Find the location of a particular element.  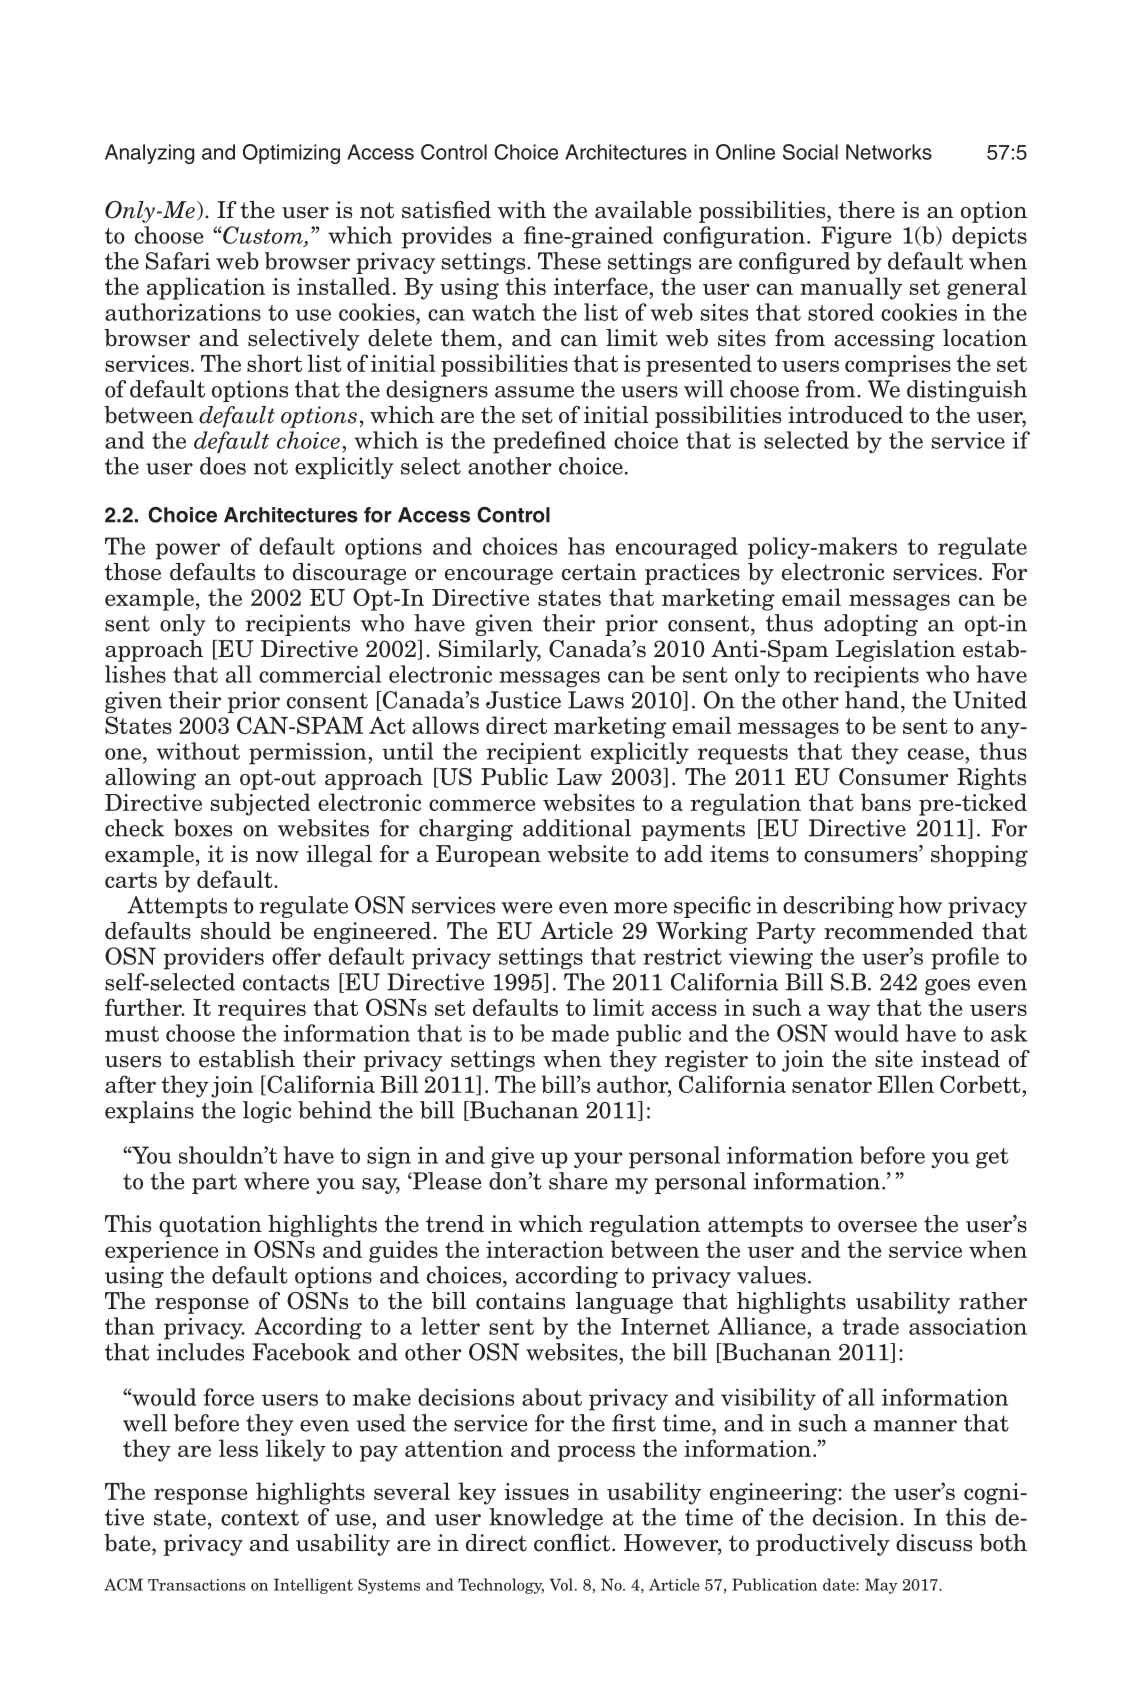

quotation is located at coordinates (210, 1226).
